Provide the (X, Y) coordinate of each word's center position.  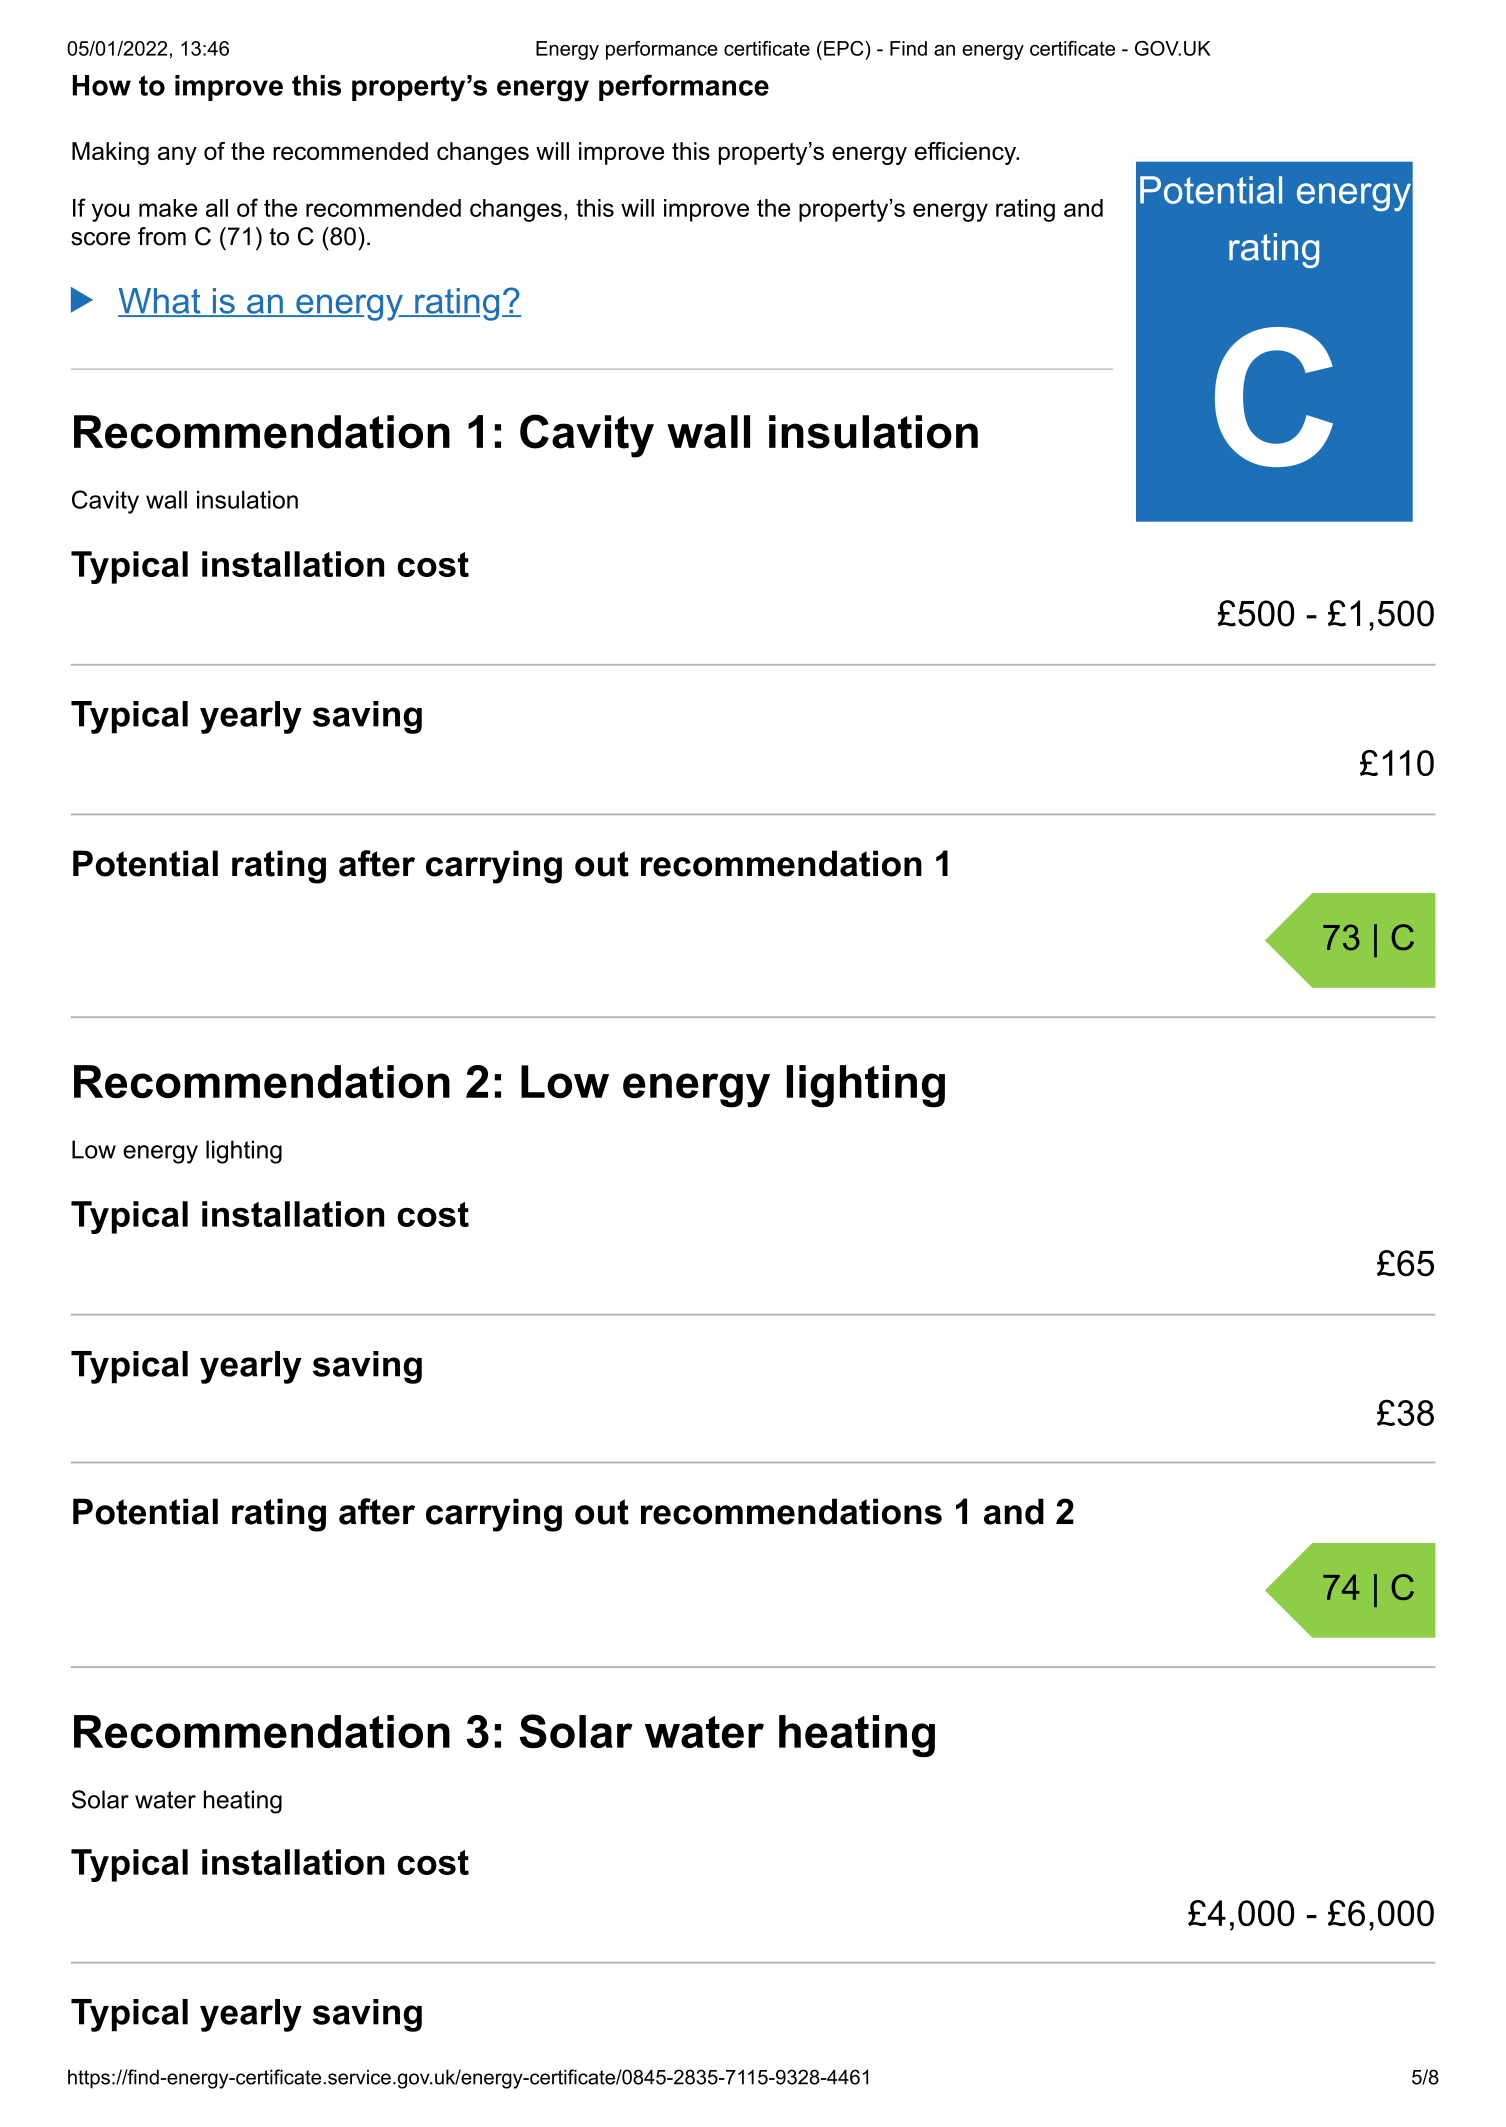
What (160, 302)
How (102, 85)
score (100, 239)
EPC (845, 48)
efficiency (966, 153)
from (162, 236)
